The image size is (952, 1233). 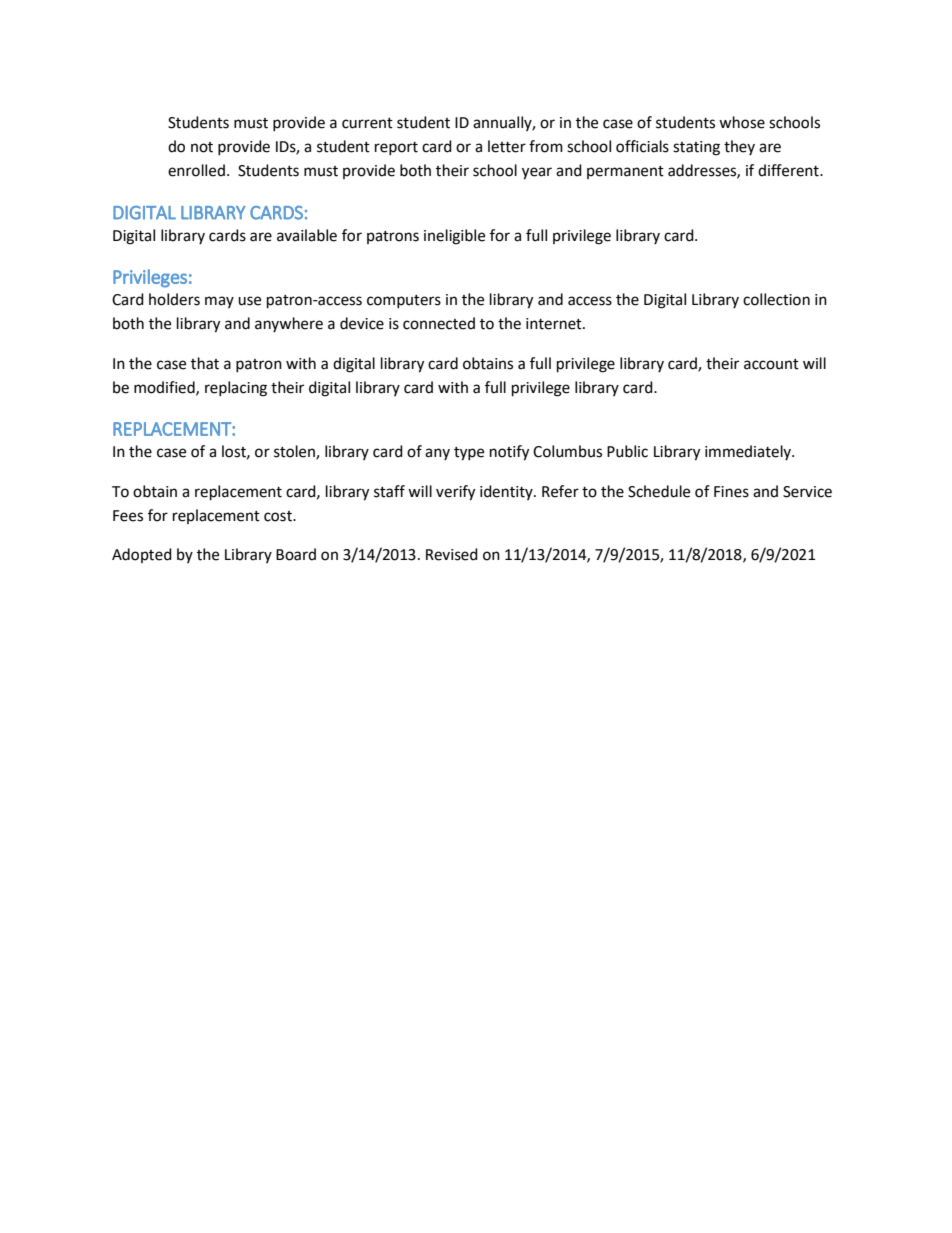 I want to click on replacing, so click(x=236, y=389).
